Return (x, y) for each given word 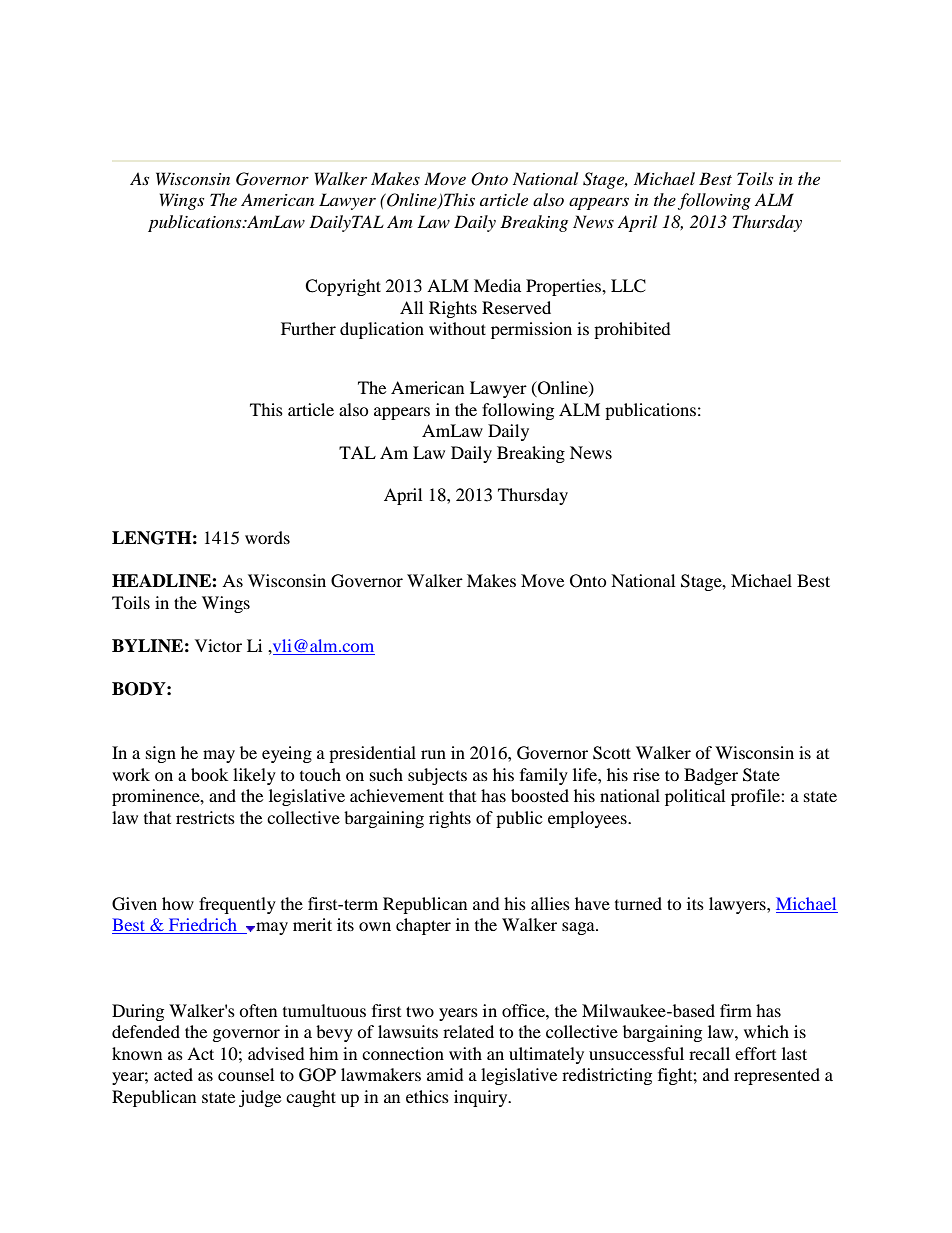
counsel (246, 1074)
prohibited (632, 330)
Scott (612, 753)
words (267, 537)
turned (638, 903)
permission (531, 330)
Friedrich (203, 926)
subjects (437, 776)
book (209, 774)
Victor (218, 645)
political (695, 797)
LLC (628, 286)
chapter (423, 926)
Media (497, 285)
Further (308, 328)
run (433, 754)
